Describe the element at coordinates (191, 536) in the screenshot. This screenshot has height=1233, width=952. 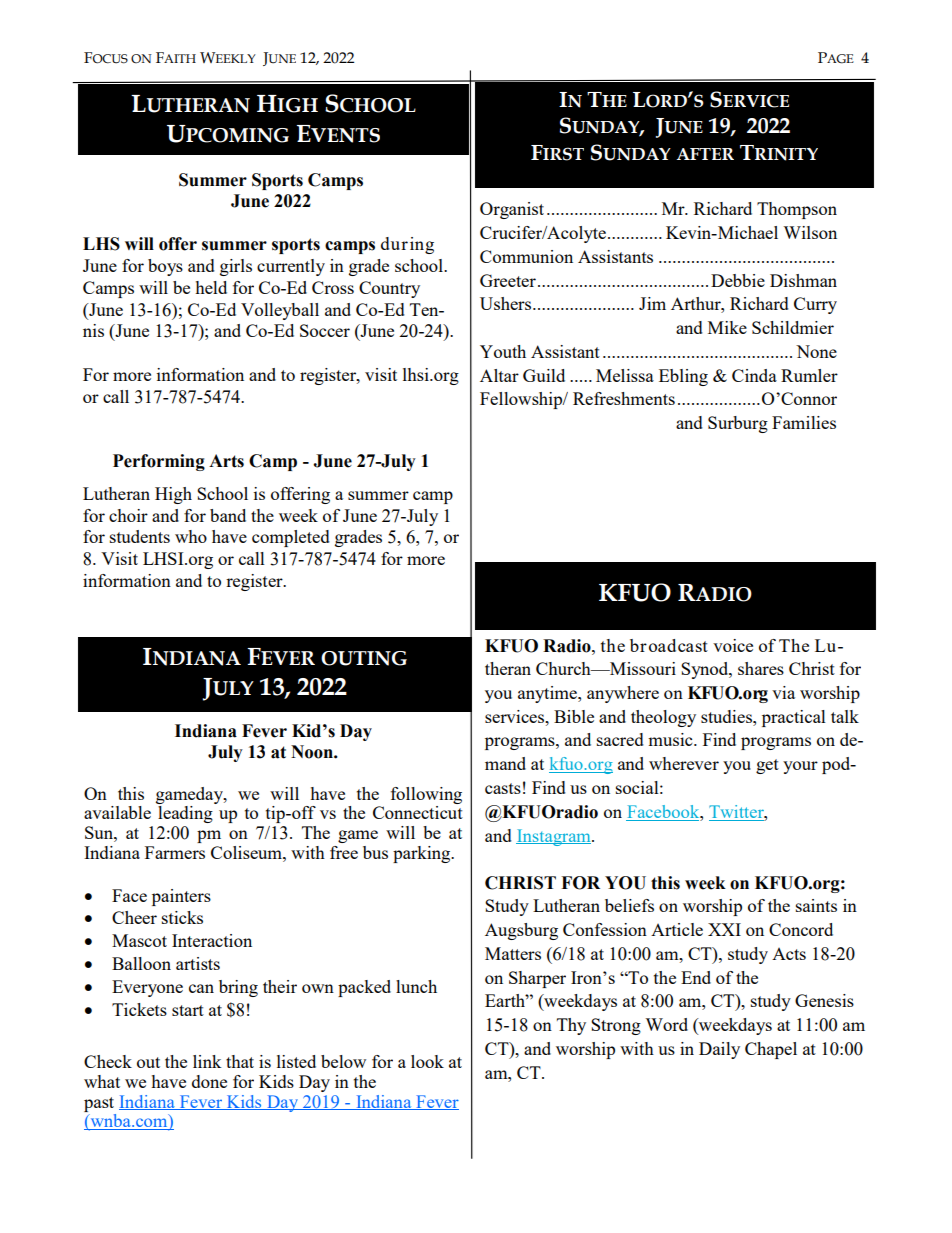
I see `who` at that location.
